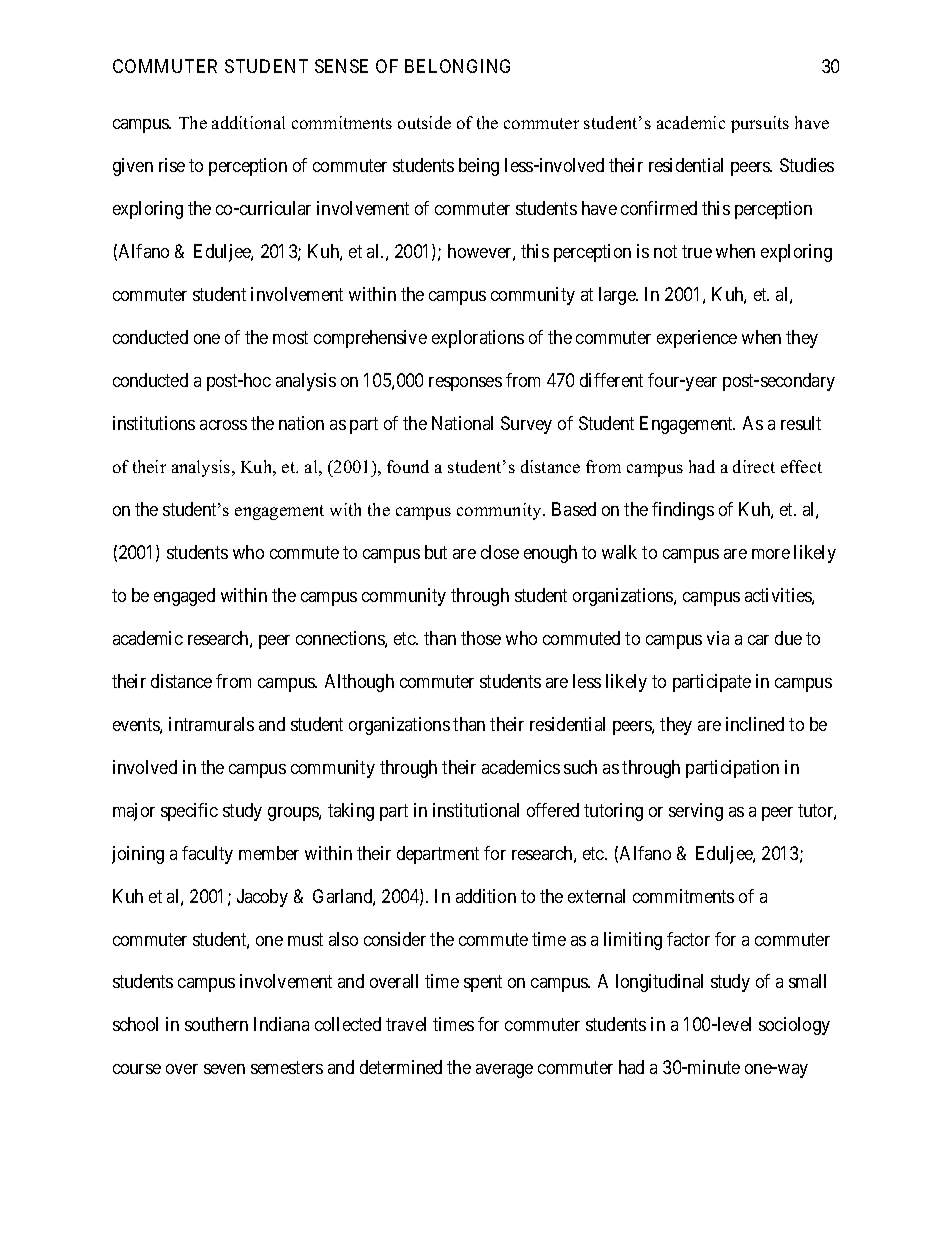 The width and height of the screenshot is (952, 1233). I want to click on explorations, so click(478, 339).
